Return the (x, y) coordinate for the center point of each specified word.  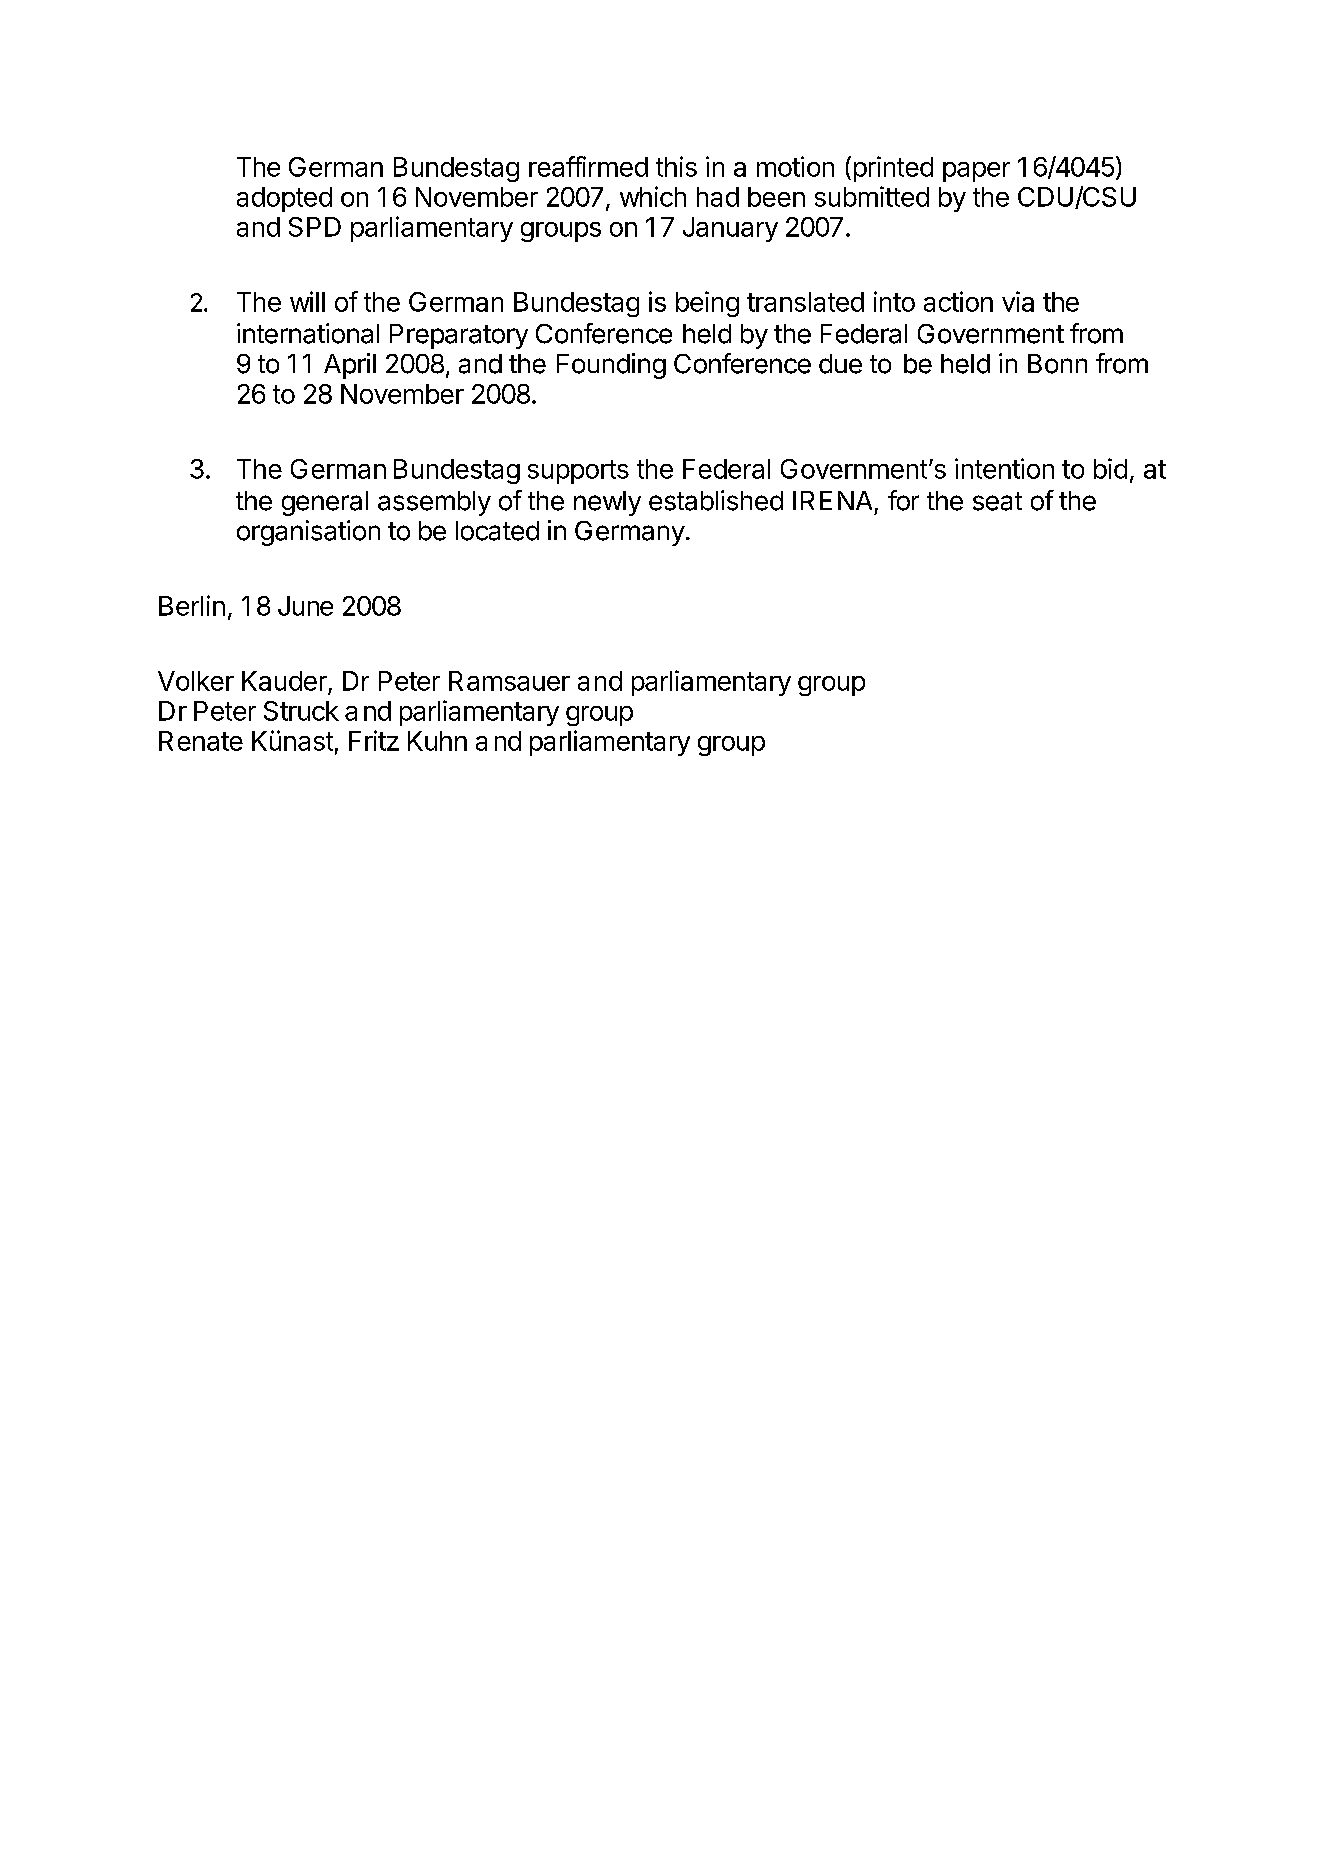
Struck (301, 711)
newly (607, 503)
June (305, 606)
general (325, 503)
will (307, 301)
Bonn (1057, 364)
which (653, 196)
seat (997, 501)
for (903, 500)
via (1018, 301)
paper (976, 172)
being (707, 304)
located (497, 531)
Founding (611, 366)
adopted (284, 199)
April (350, 366)
